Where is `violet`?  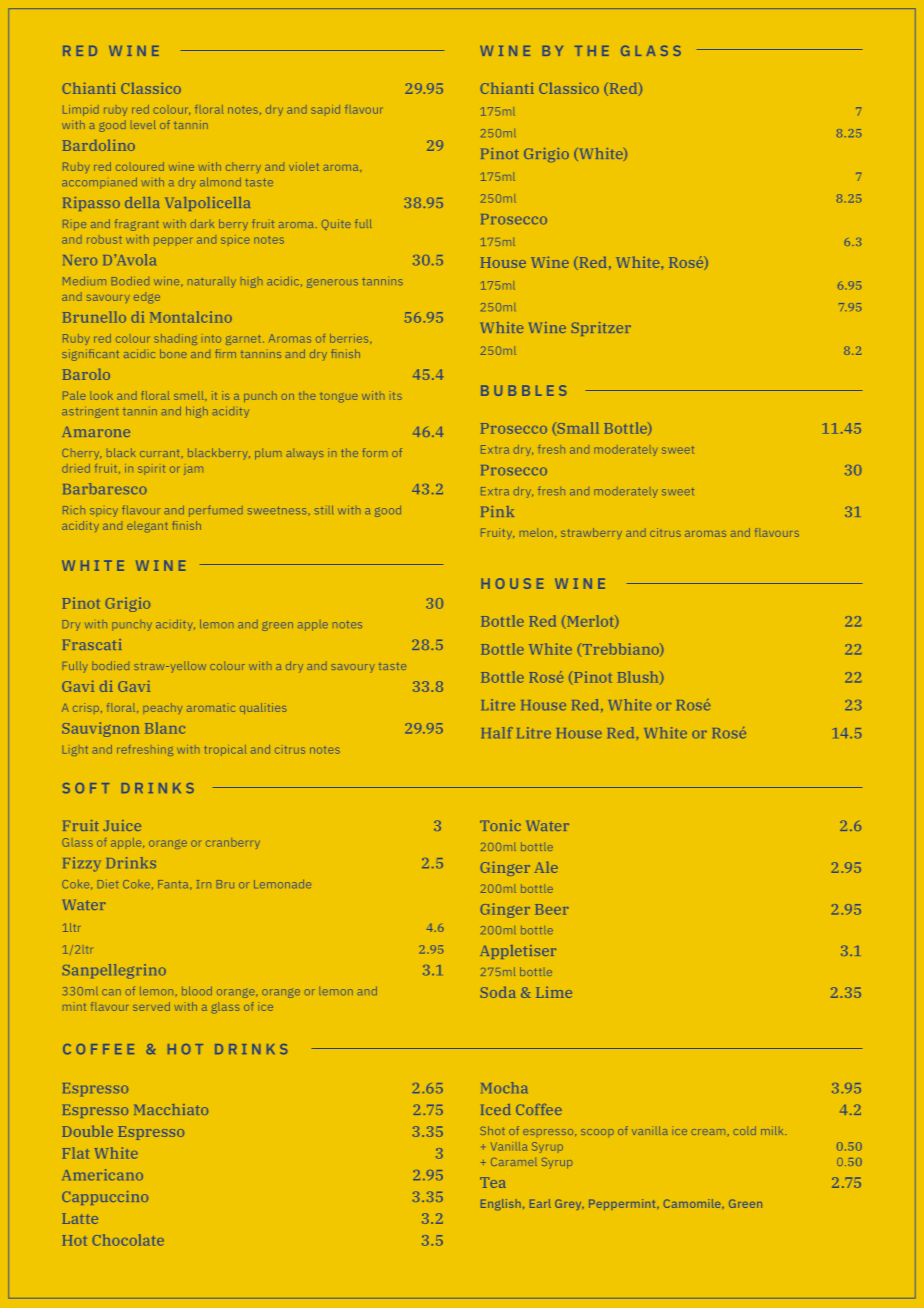
violet is located at coordinates (304, 166).
